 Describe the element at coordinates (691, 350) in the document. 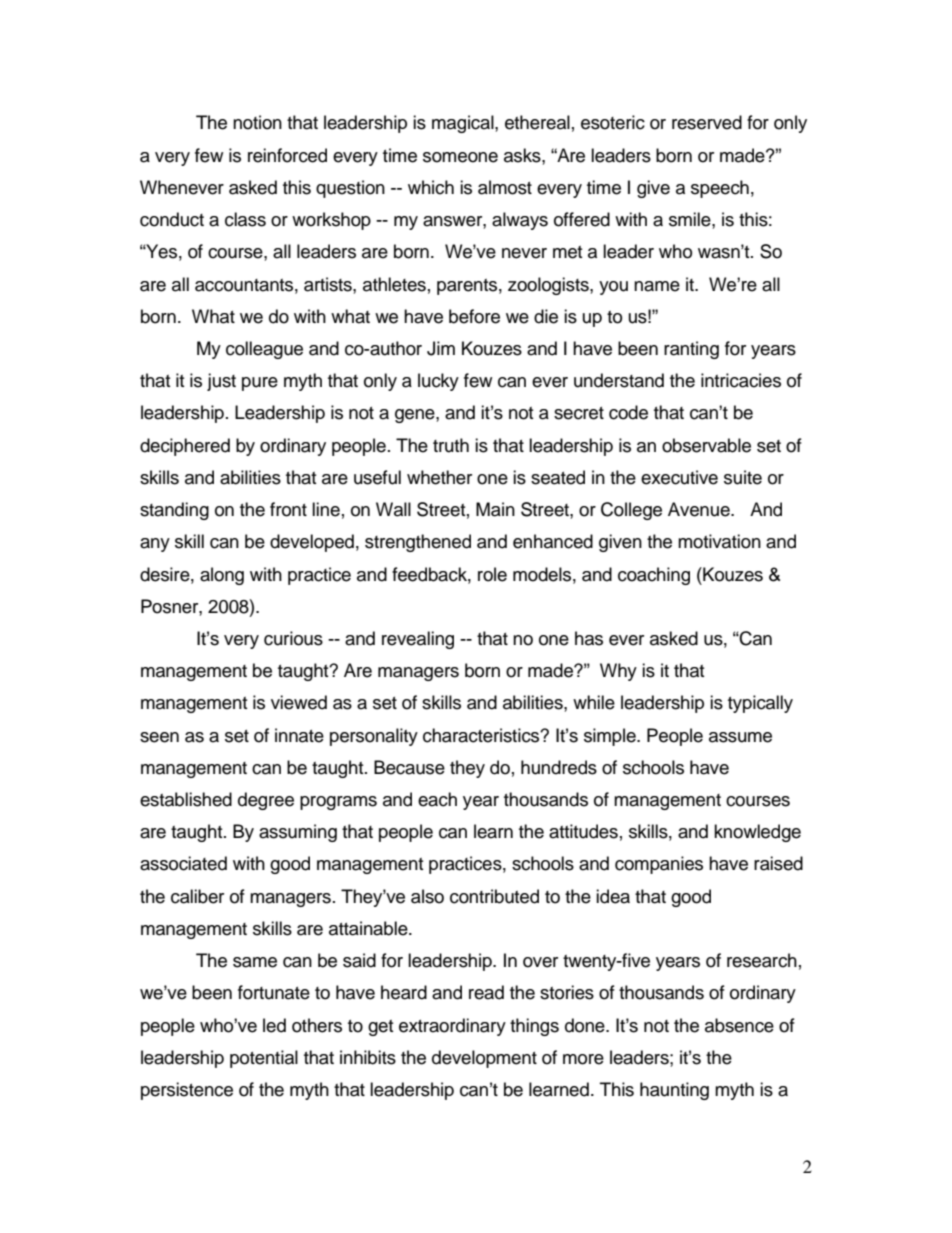

I see `ranting` at that location.
